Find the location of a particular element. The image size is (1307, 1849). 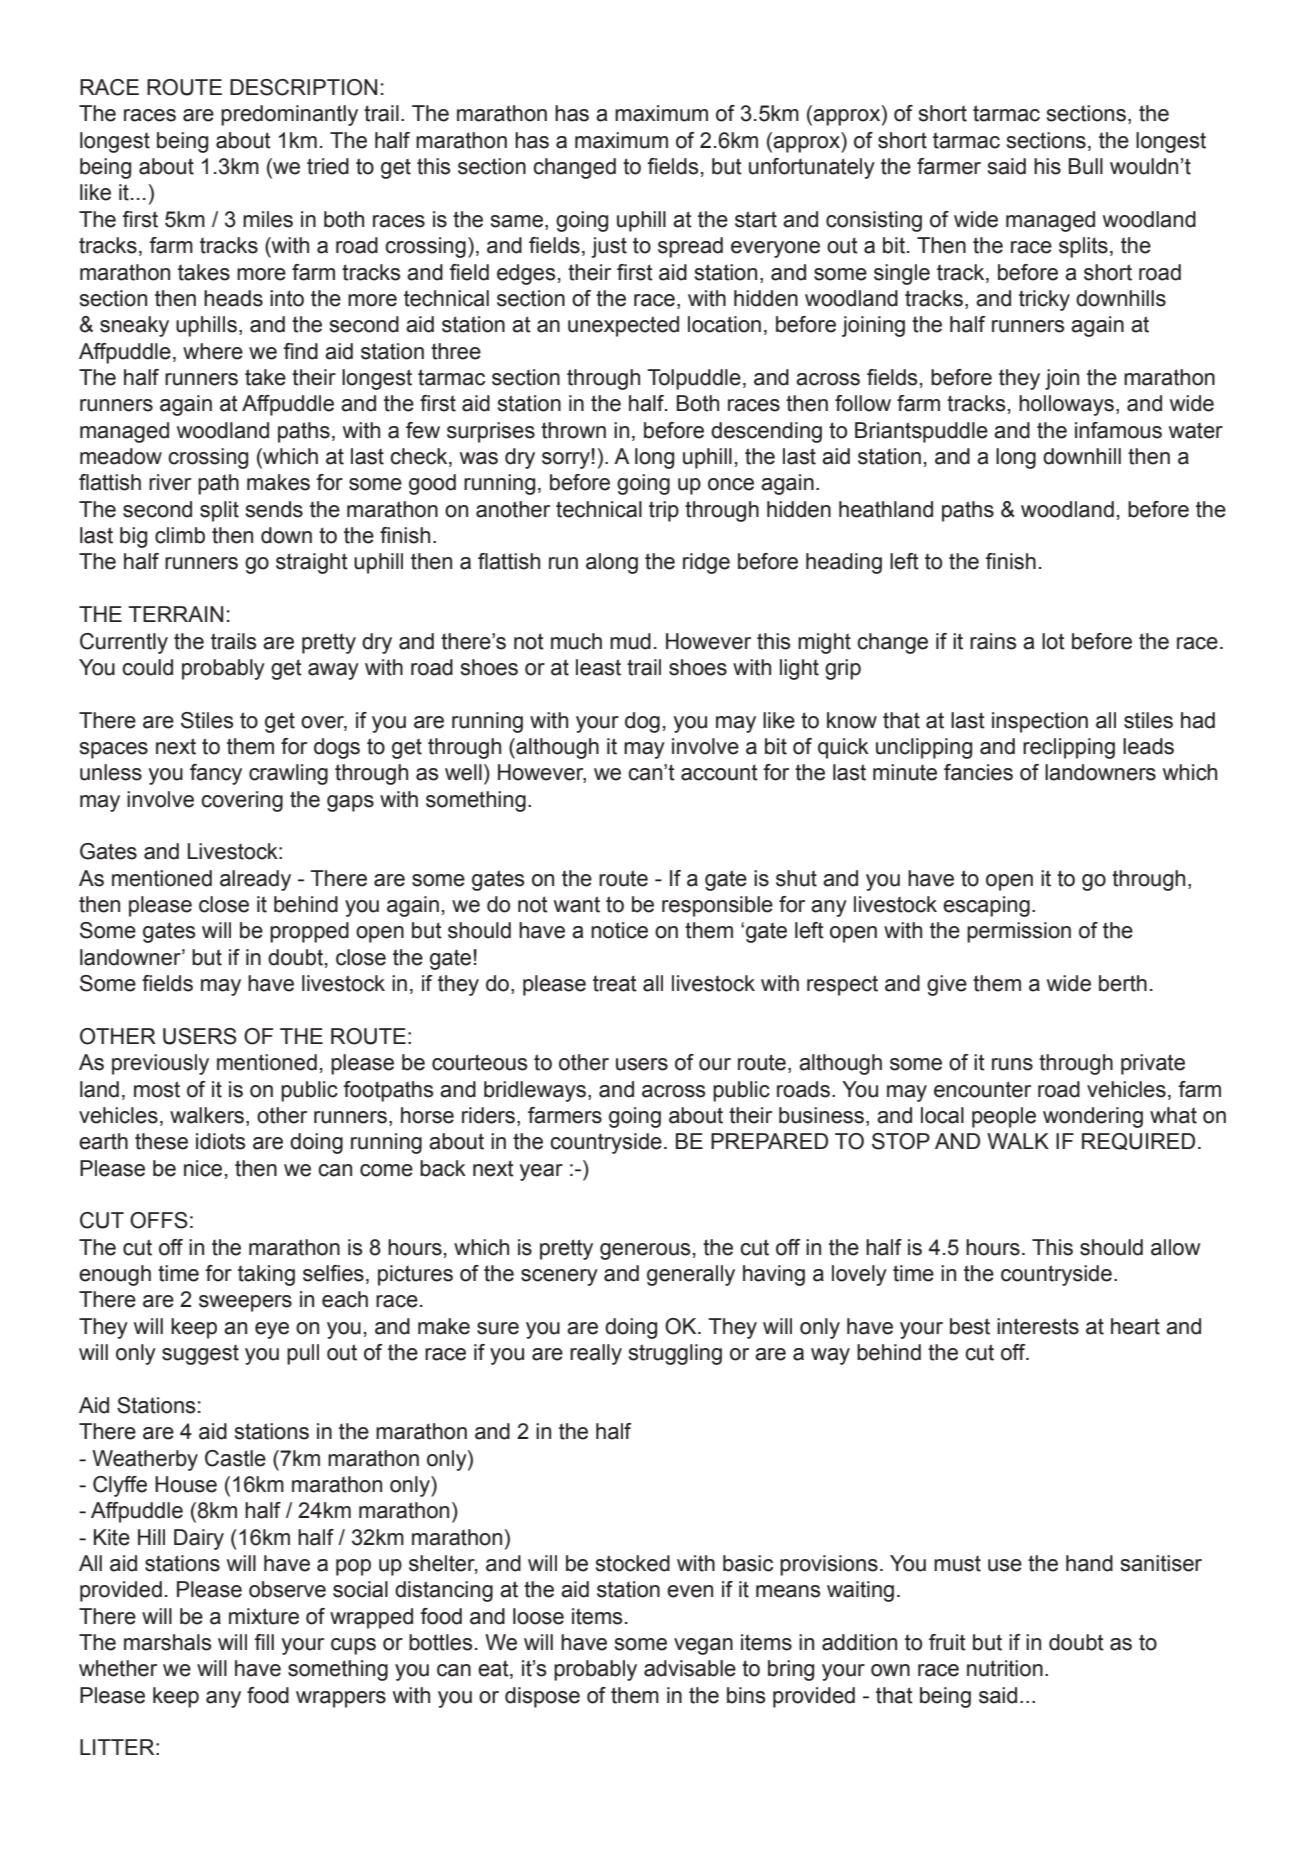

nutrition is located at coordinates (1005, 1668).
